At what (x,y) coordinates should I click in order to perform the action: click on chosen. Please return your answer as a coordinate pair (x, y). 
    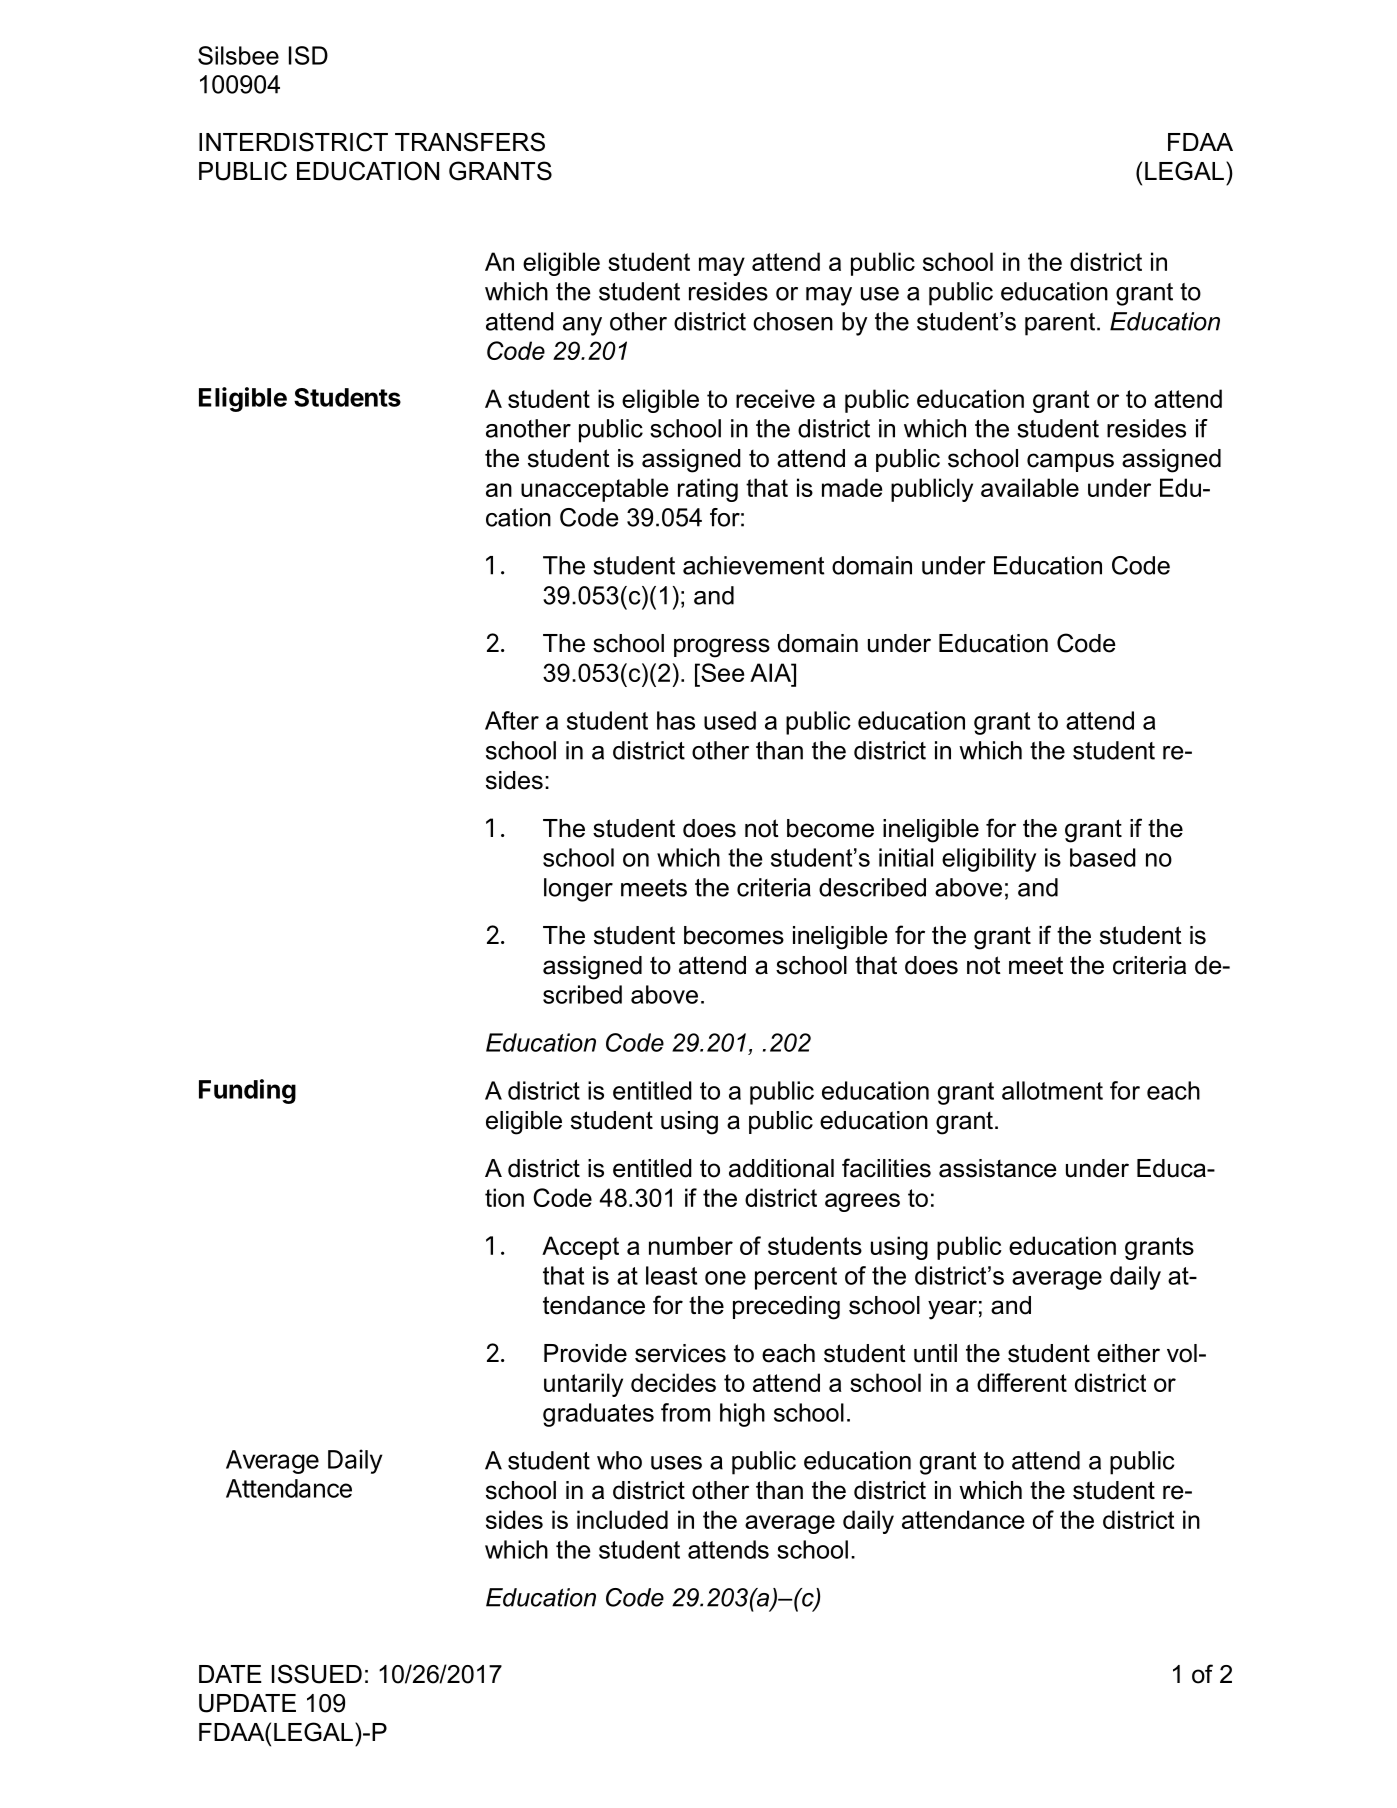
    Looking at the image, I should click on (793, 321).
